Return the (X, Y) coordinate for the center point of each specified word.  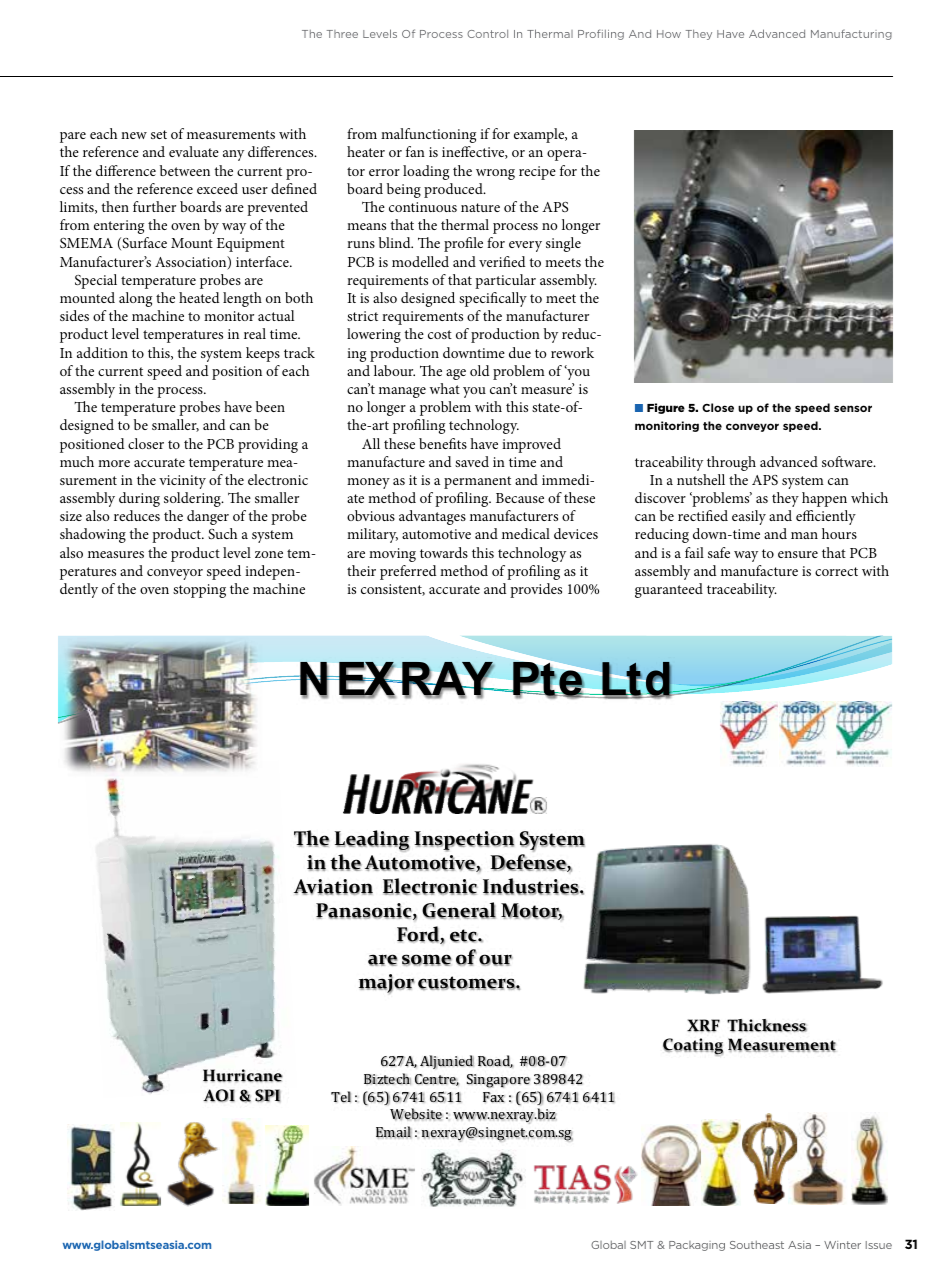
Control (487, 34)
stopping (199, 591)
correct (836, 571)
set (159, 134)
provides (536, 590)
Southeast (757, 1245)
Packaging (697, 1246)
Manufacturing (851, 34)
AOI (219, 1095)
